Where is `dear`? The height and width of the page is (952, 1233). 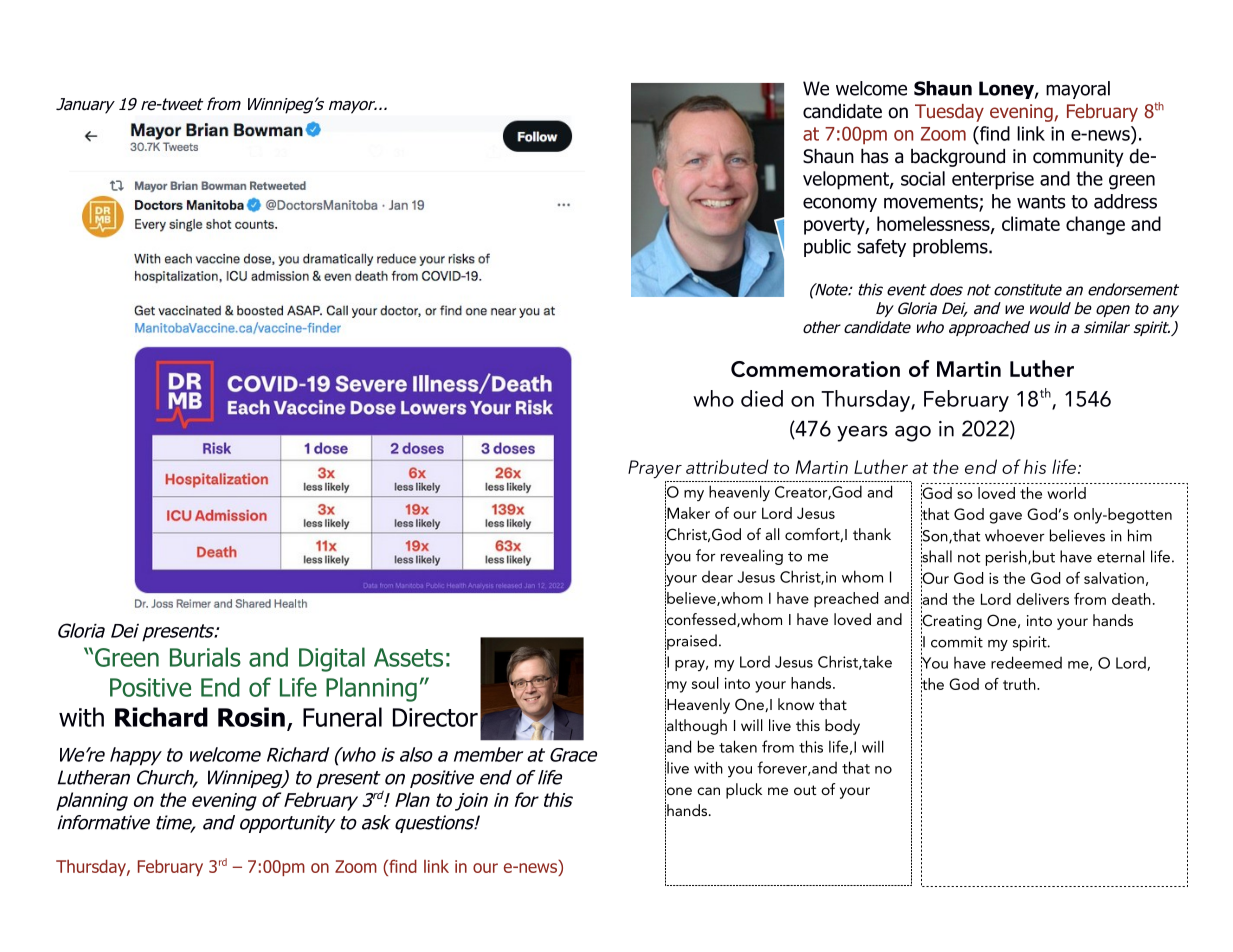 dear is located at coordinates (717, 577).
